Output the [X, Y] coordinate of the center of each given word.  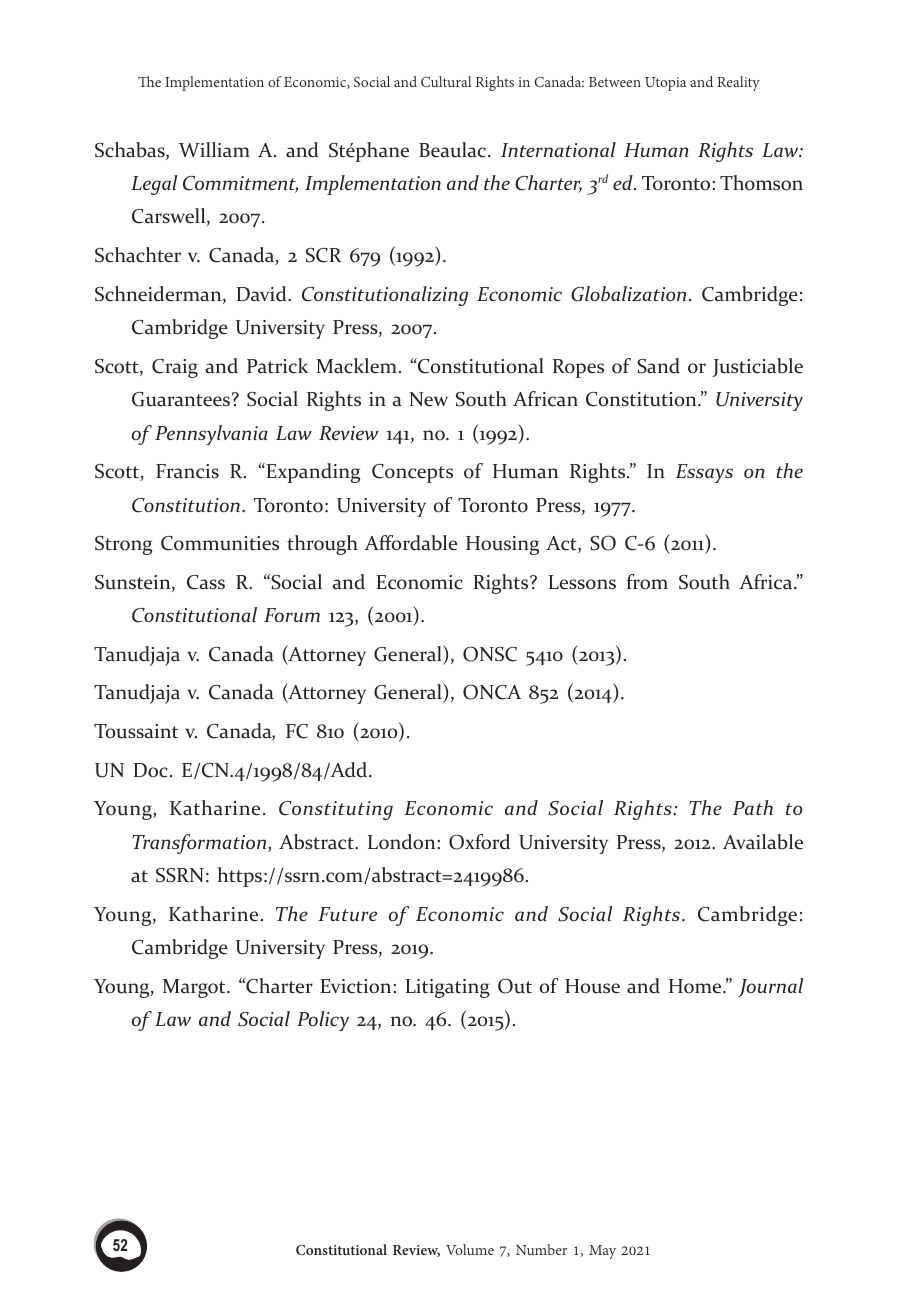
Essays [704, 473]
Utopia [665, 84]
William [214, 150]
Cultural [446, 81]
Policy [323, 1021]
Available [763, 842]
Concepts [412, 473]
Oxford [479, 842]
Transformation [200, 844]
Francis [187, 471]
